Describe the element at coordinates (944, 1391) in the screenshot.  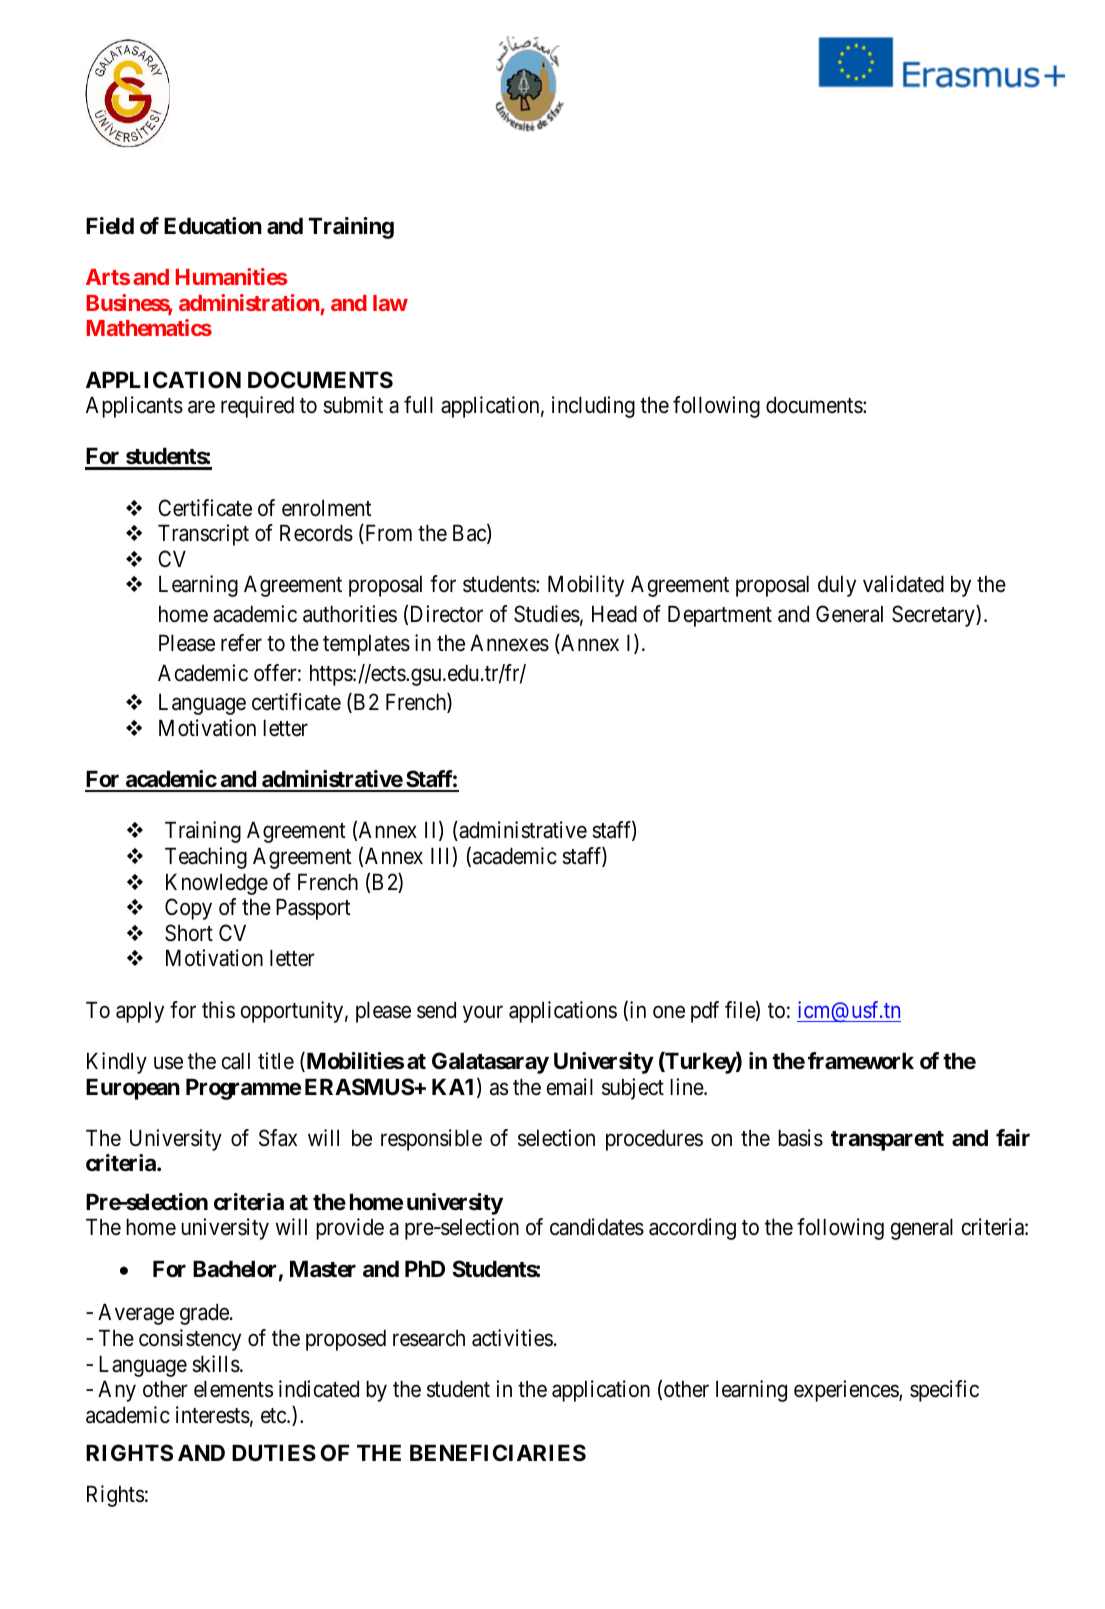
I see `specific` at that location.
